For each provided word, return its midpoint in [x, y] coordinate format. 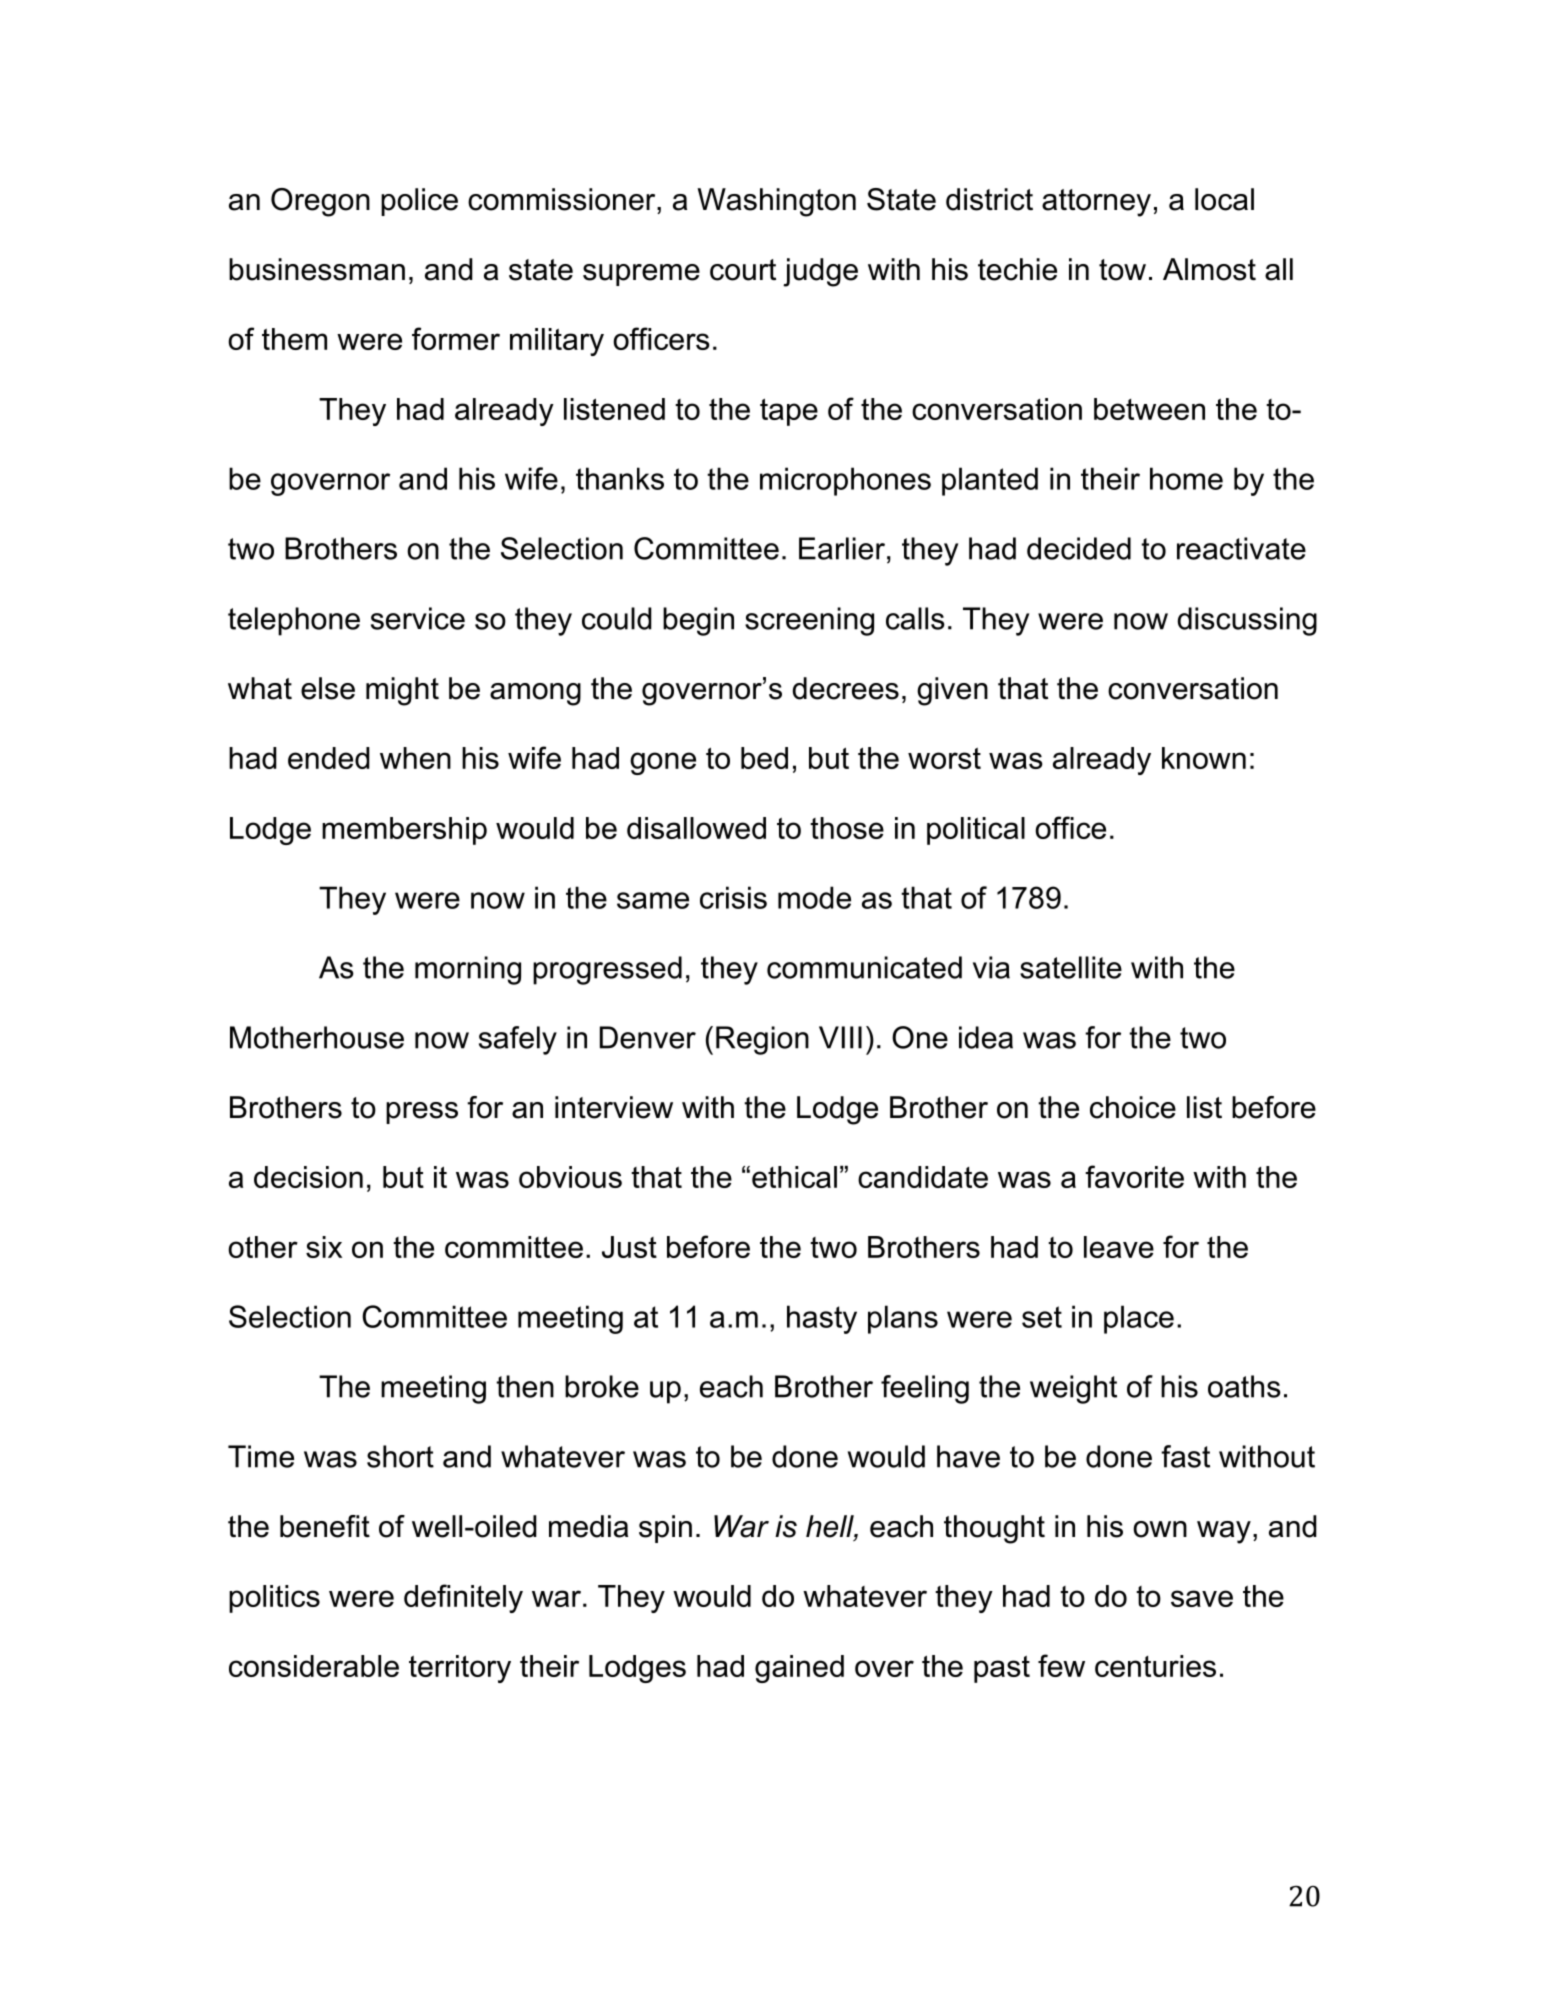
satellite [1071, 967]
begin [698, 621]
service [418, 618]
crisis [733, 897]
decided [1079, 548]
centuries [1155, 1666]
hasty [822, 1319]
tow [1122, 270]
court [743, 270]
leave [1119, 1247]
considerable [314, 1666]
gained [799, 1669]
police [419, 202]
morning [468, 970]
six [324, 1247]
